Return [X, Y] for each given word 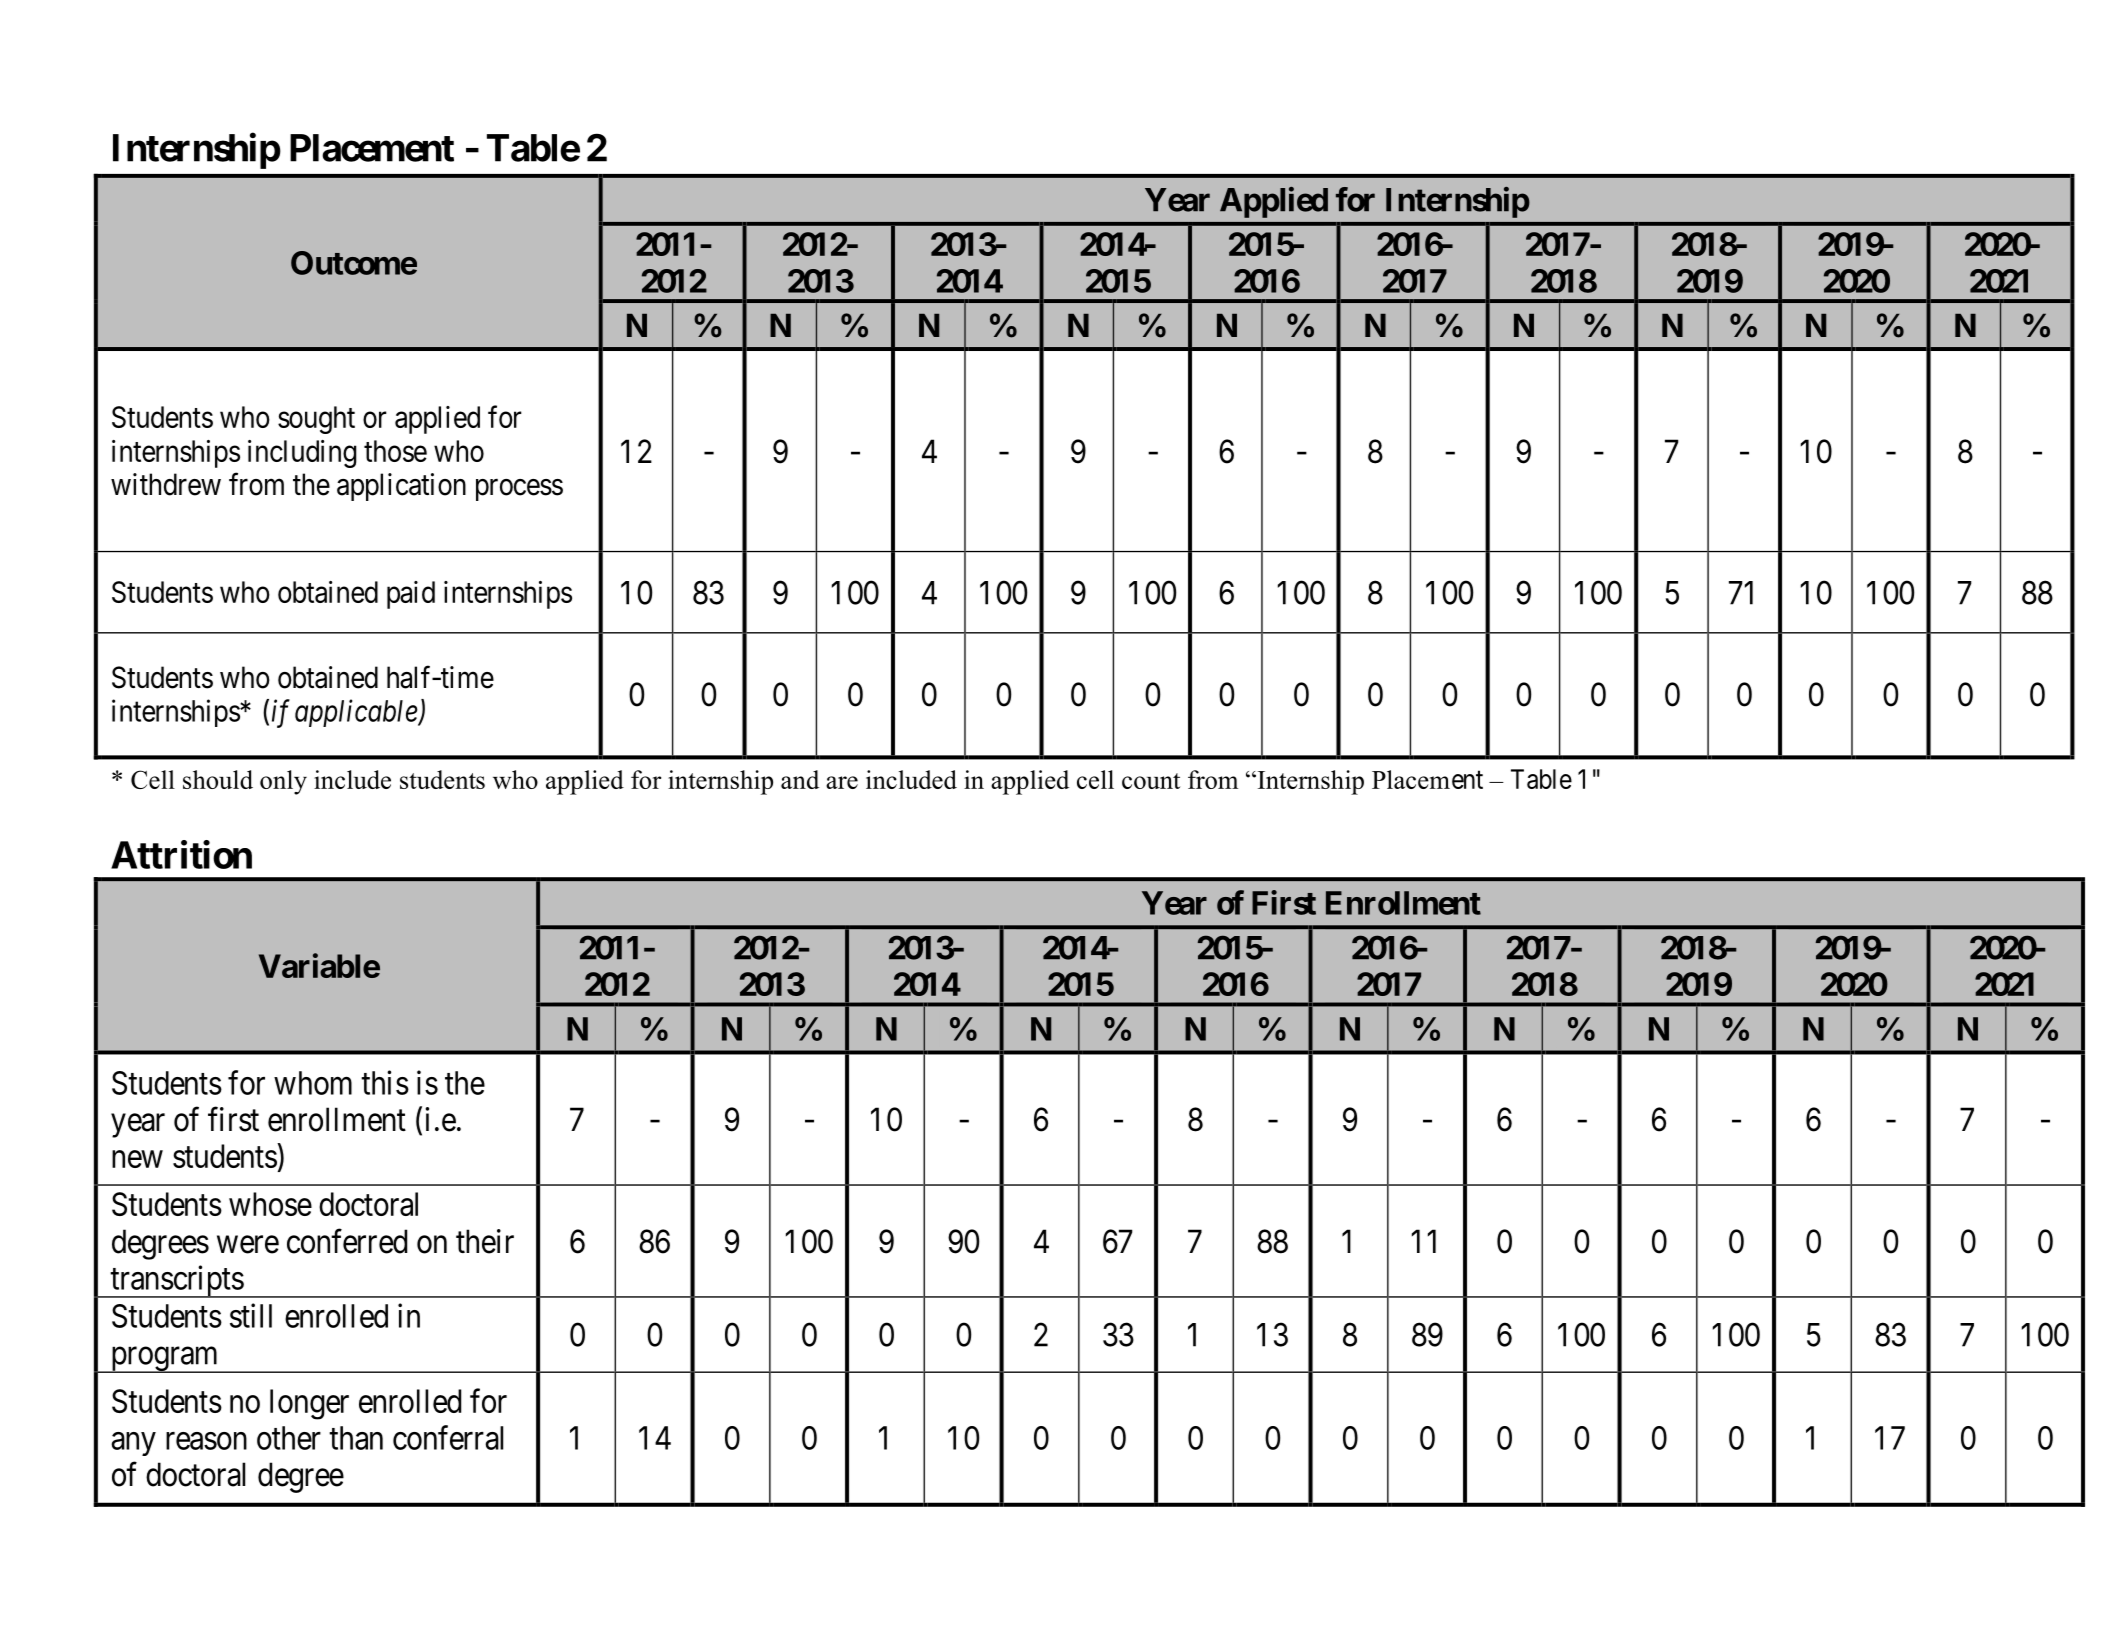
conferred [347, 1241]
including [302, 454]
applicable [357, 713]
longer [309, 1404]
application [401, 487]
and [800, 779]
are [842, 782]
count [1151, 781]
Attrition [181, 854]
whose [270, 1204]
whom [313, 1083]
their [485, 1241]
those [395, 451]
